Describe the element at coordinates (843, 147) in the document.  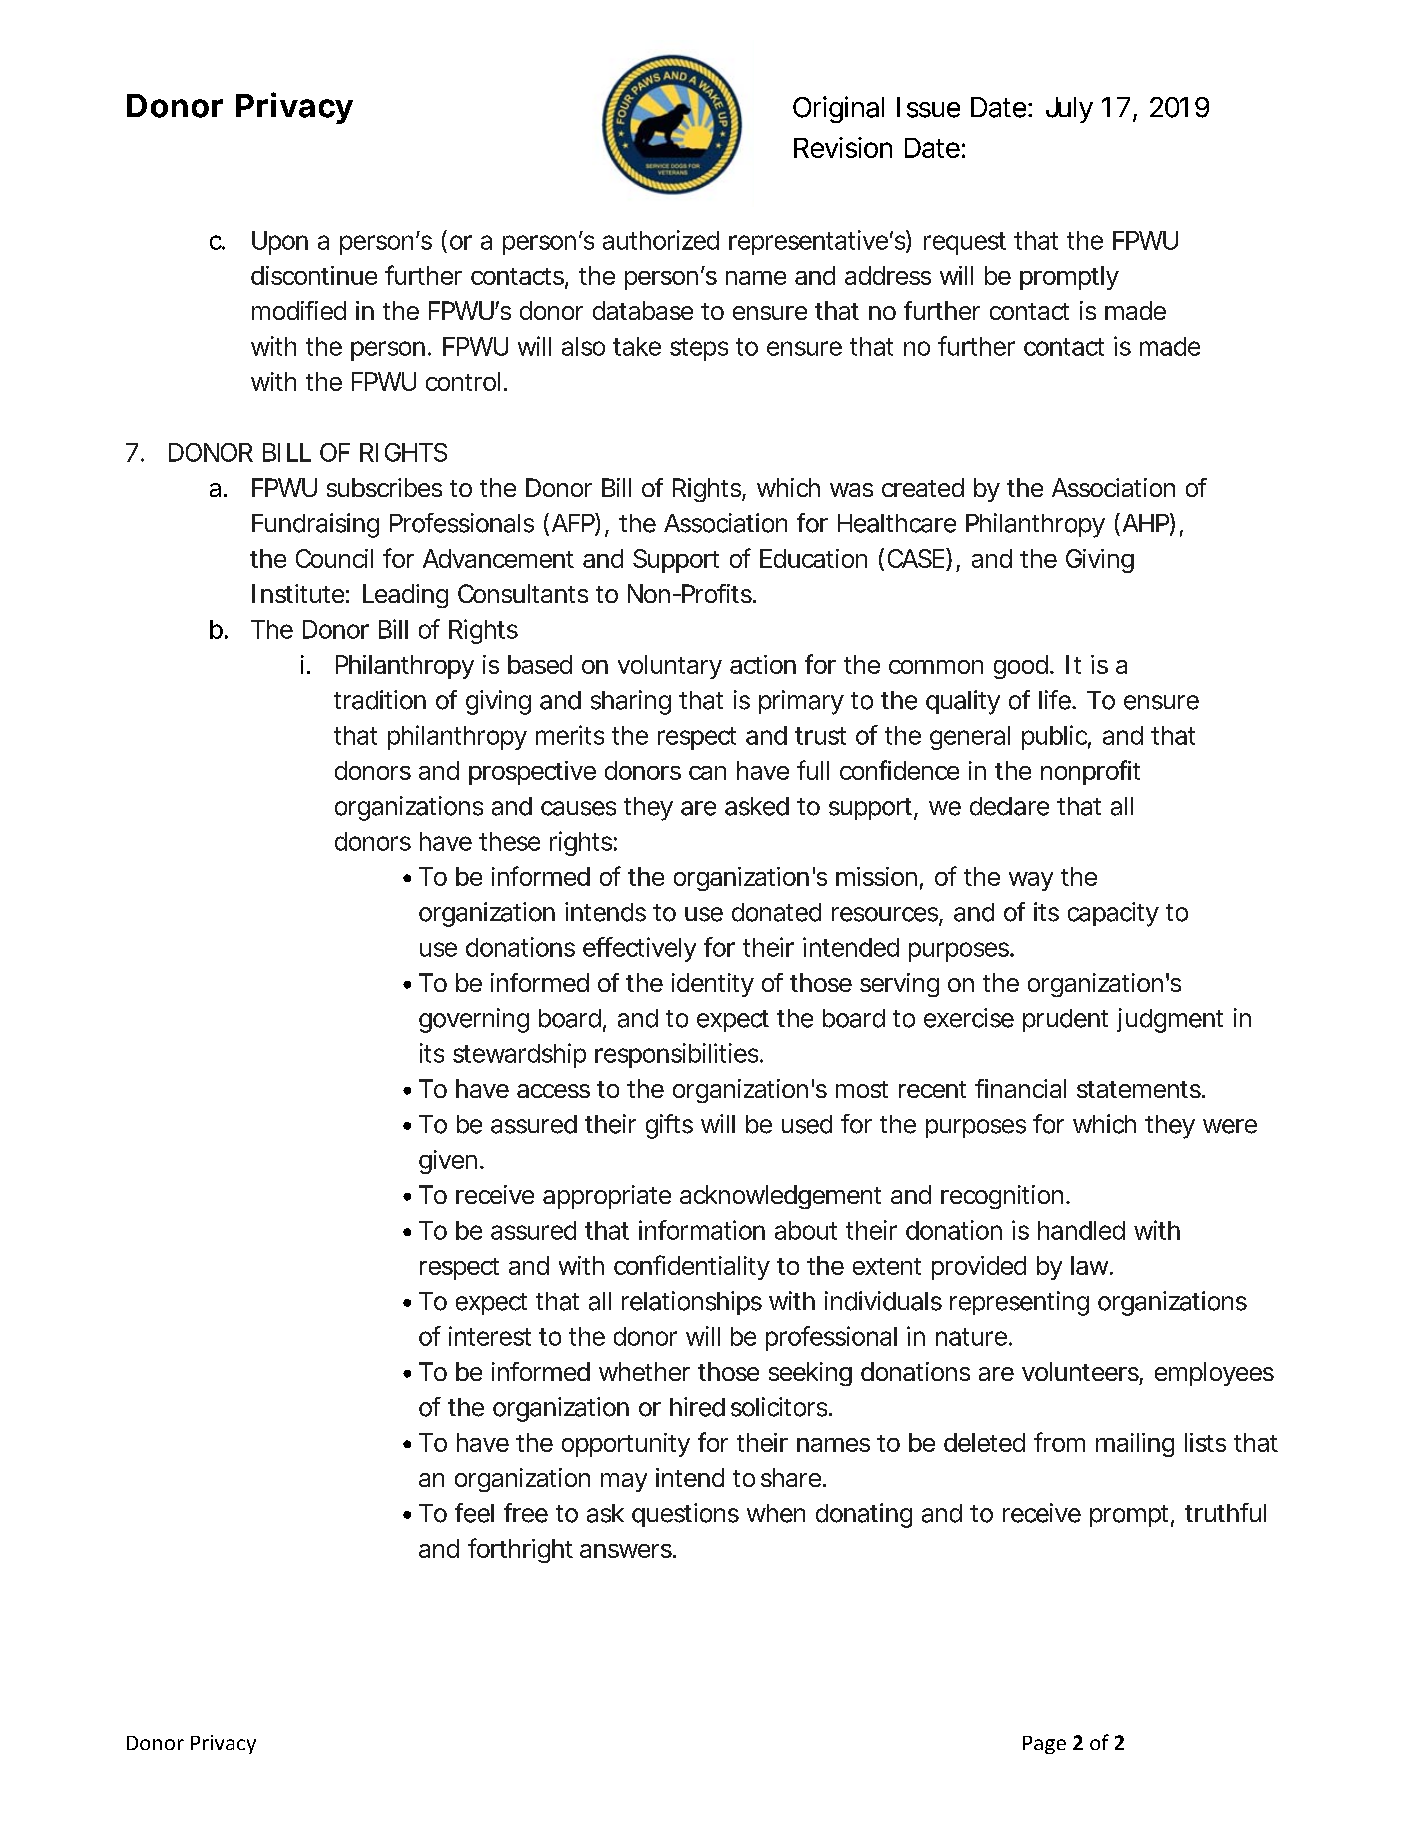
I see `Revision` at that location.
